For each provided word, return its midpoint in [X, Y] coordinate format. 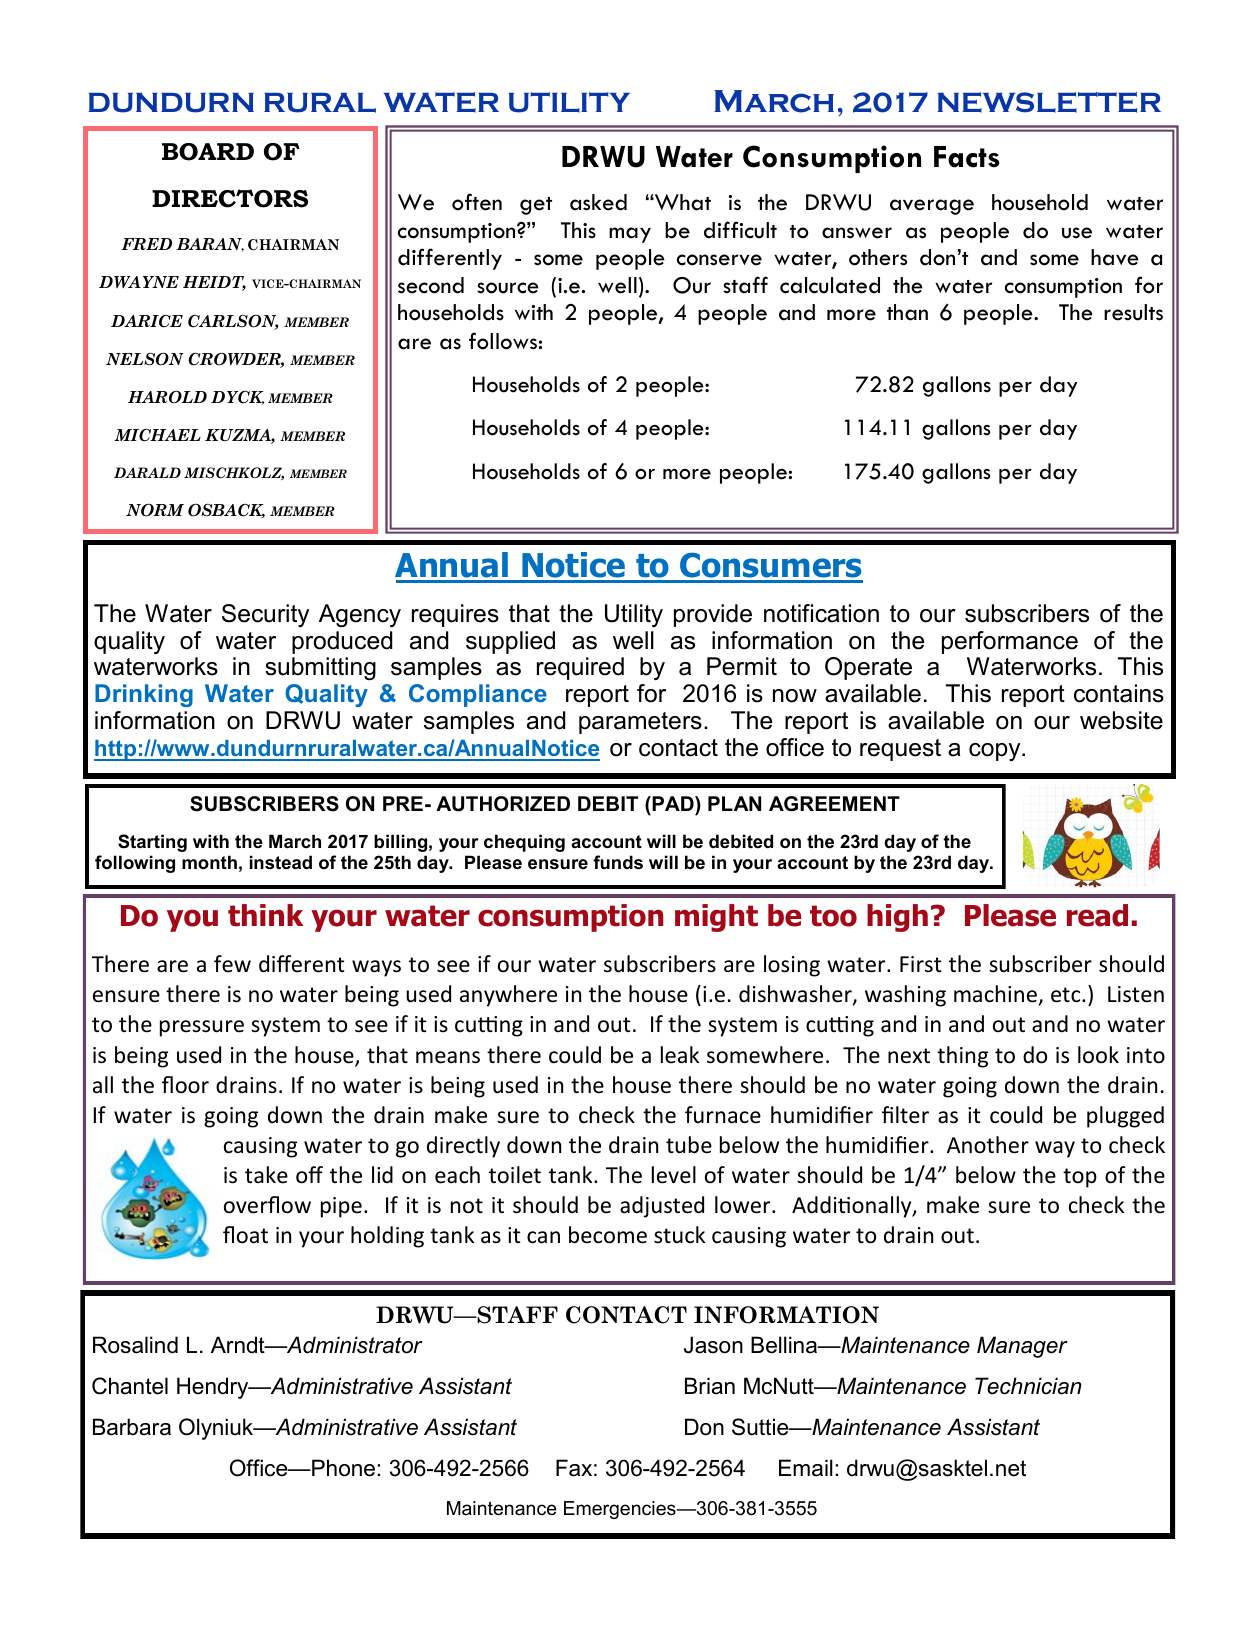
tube [689, 1145]
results [1133, 312]
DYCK [237, 398]
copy [996, 752]
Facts [967, 157]
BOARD [208, 152]
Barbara [132, 1427]
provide [713, 615]
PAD [673, 803]
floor [185, 1085]
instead [281, 862]
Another [988, 1145]
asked [598, 202]
